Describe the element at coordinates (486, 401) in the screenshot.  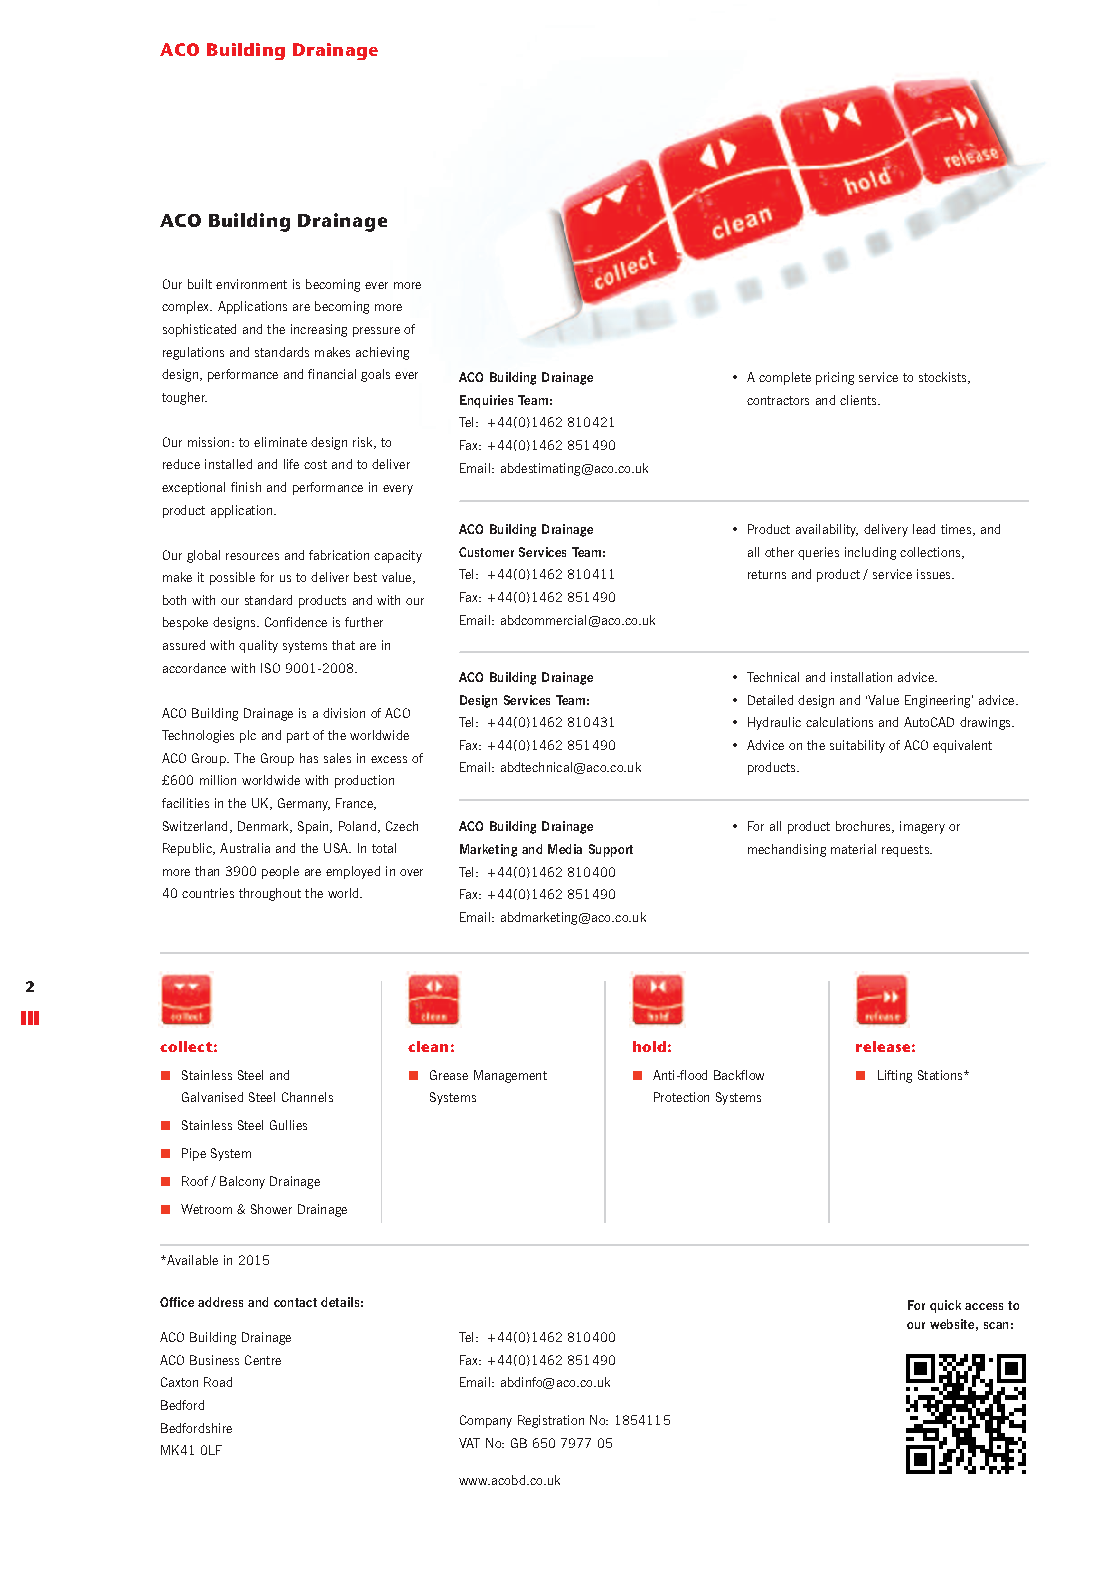
I see `Enquiries` at that location.
